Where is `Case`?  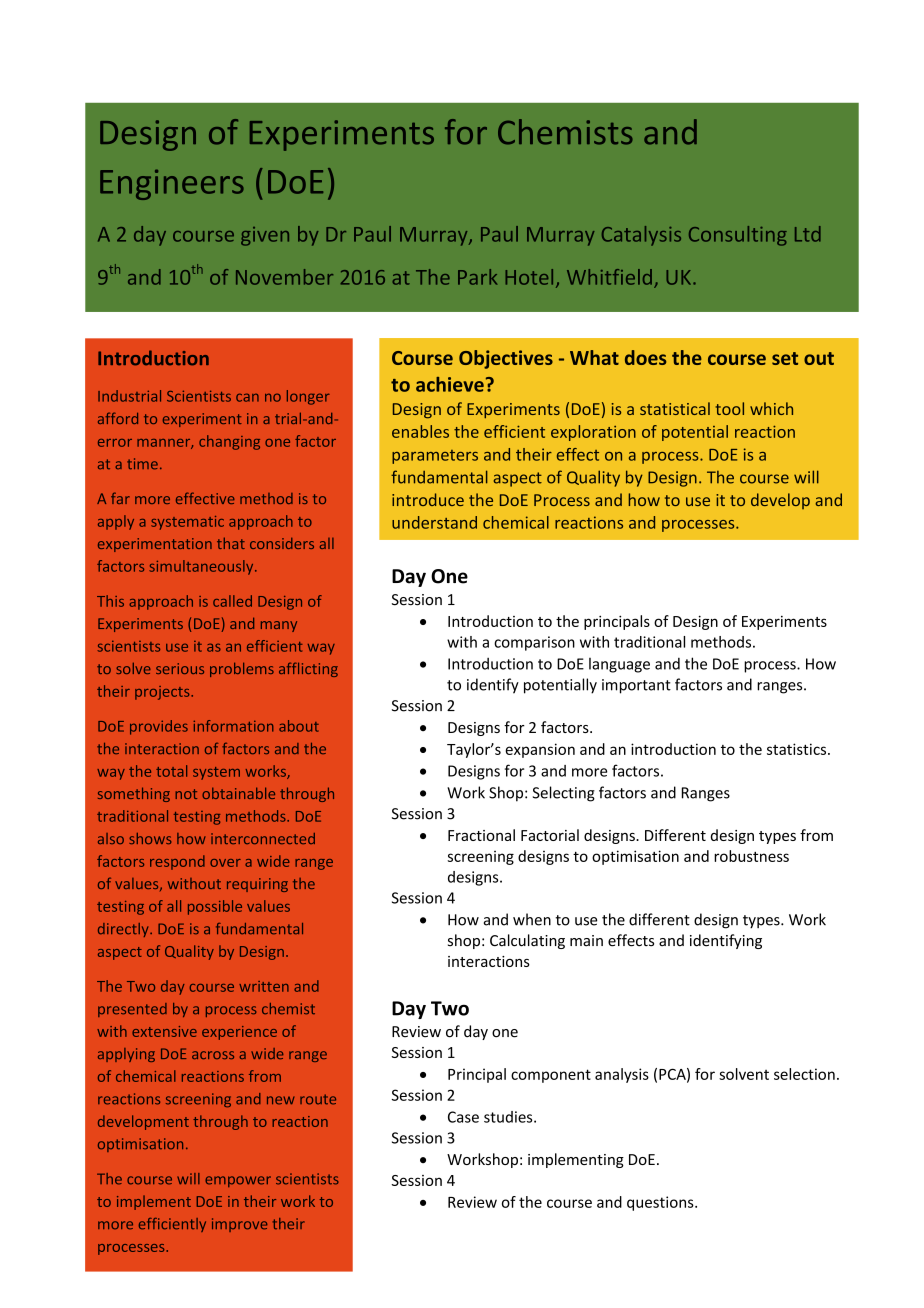
Case is located at coordinates (463, 1117).
